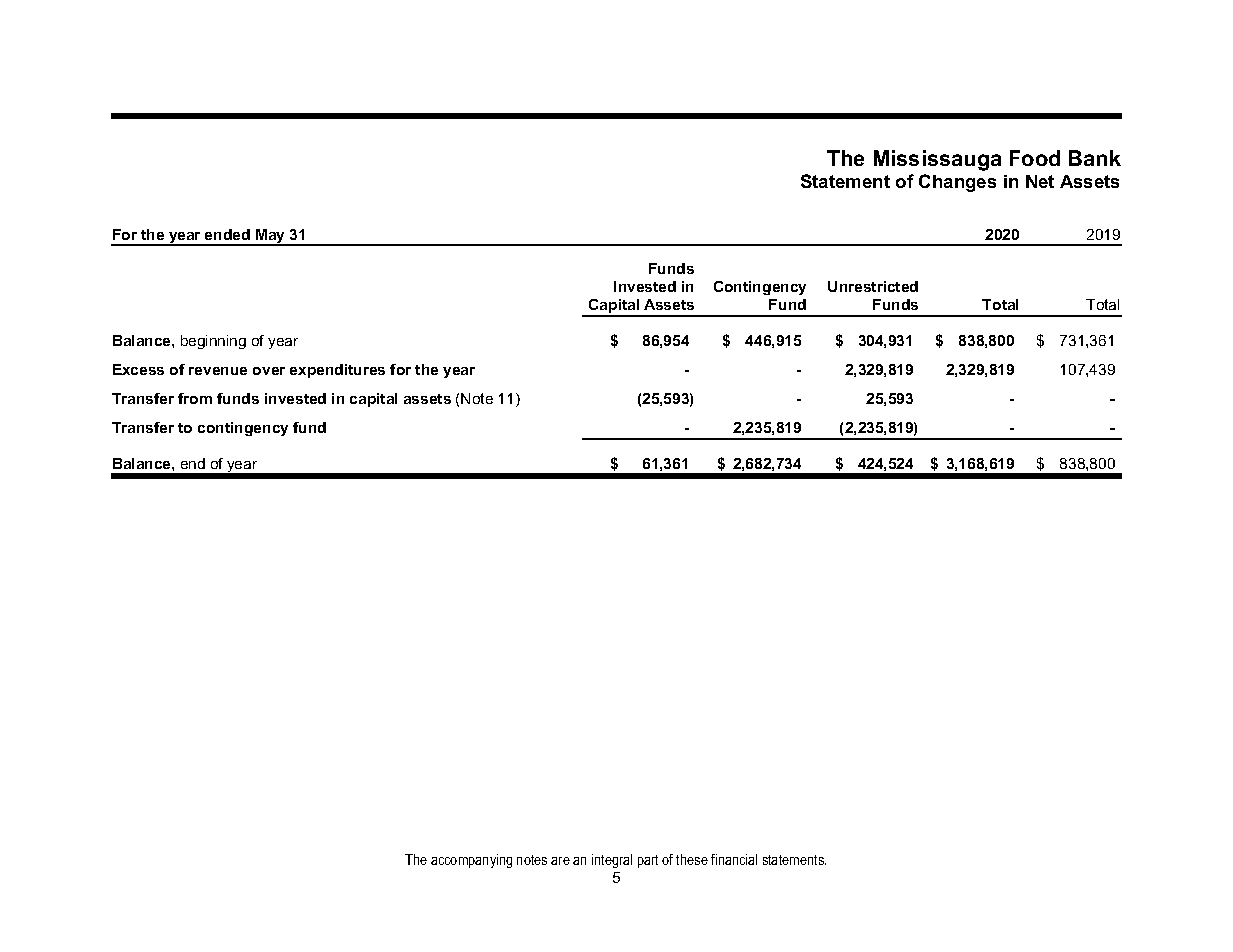  What do you see at coordinates (1040, 181) in the document?
I see `Net` at bounding box center [1040, 181].
